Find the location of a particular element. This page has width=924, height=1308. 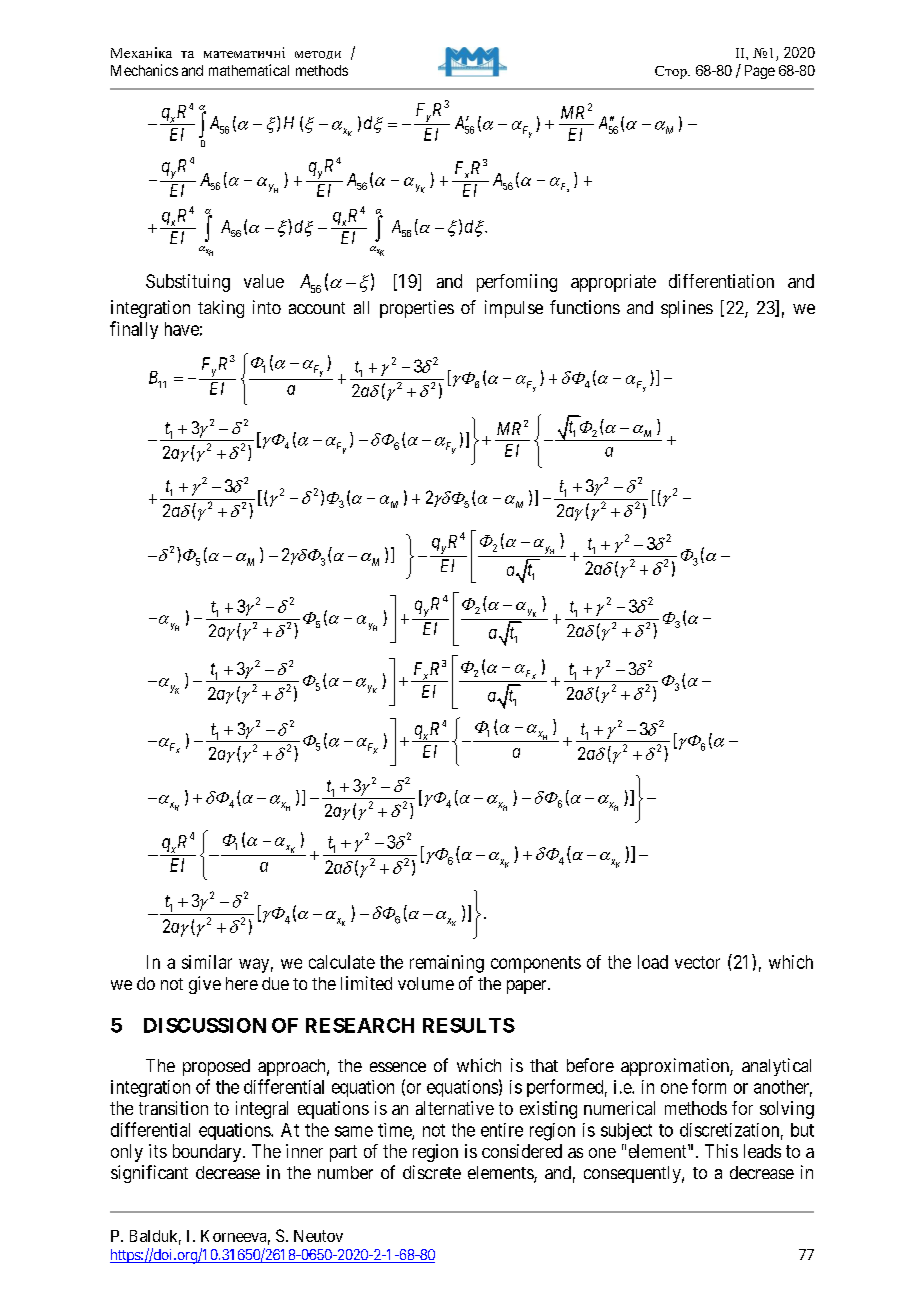

mathematical is located at coordinates (249, 70).
